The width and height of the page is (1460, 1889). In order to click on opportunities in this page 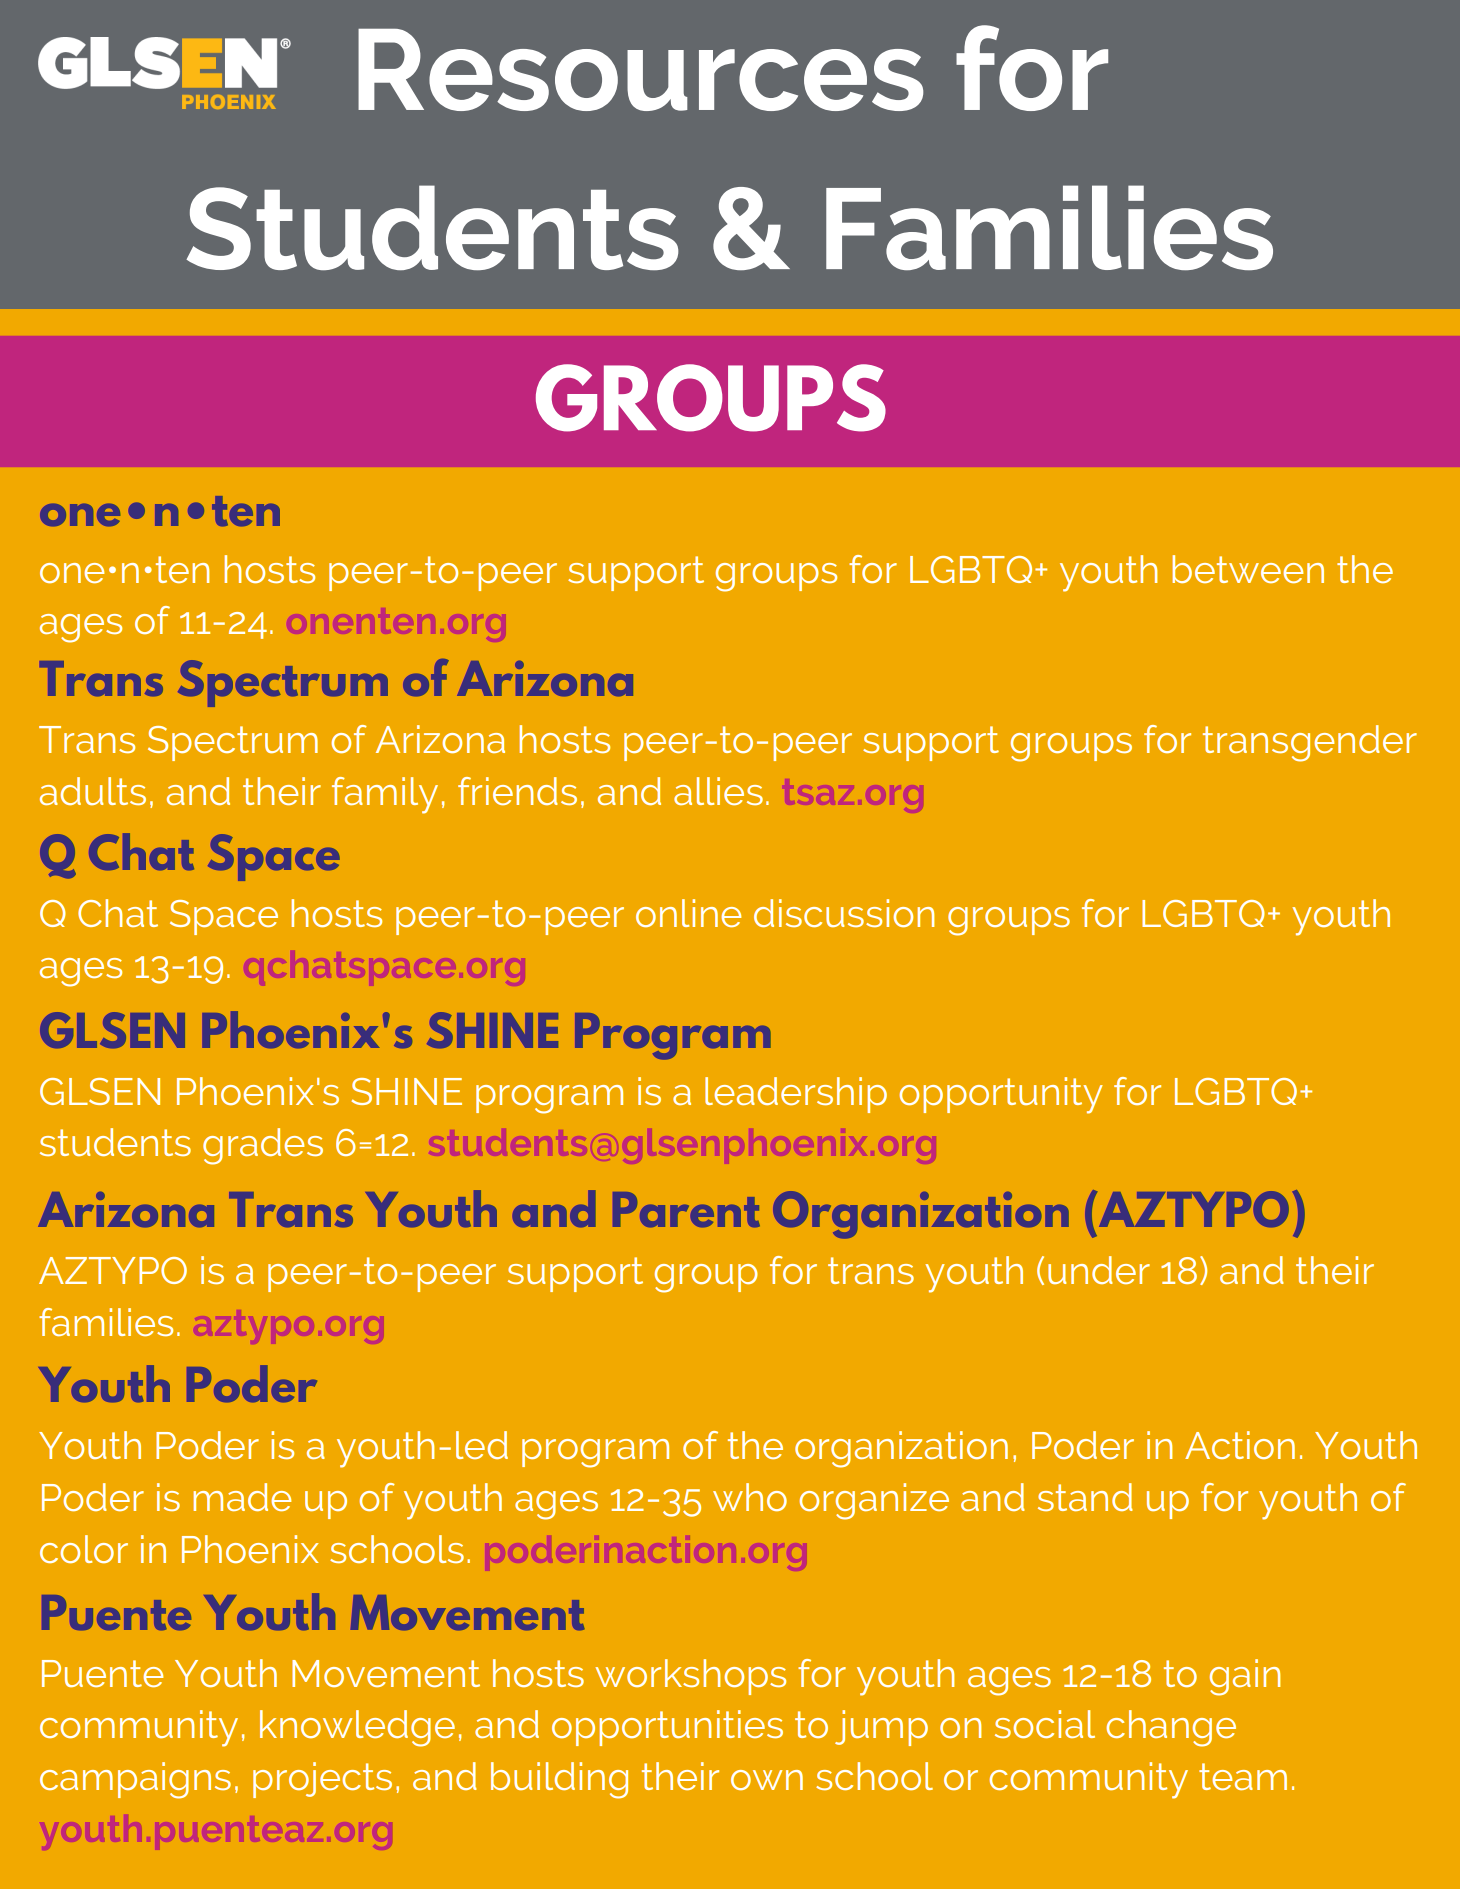, I will do `click(667, 1728)`.
